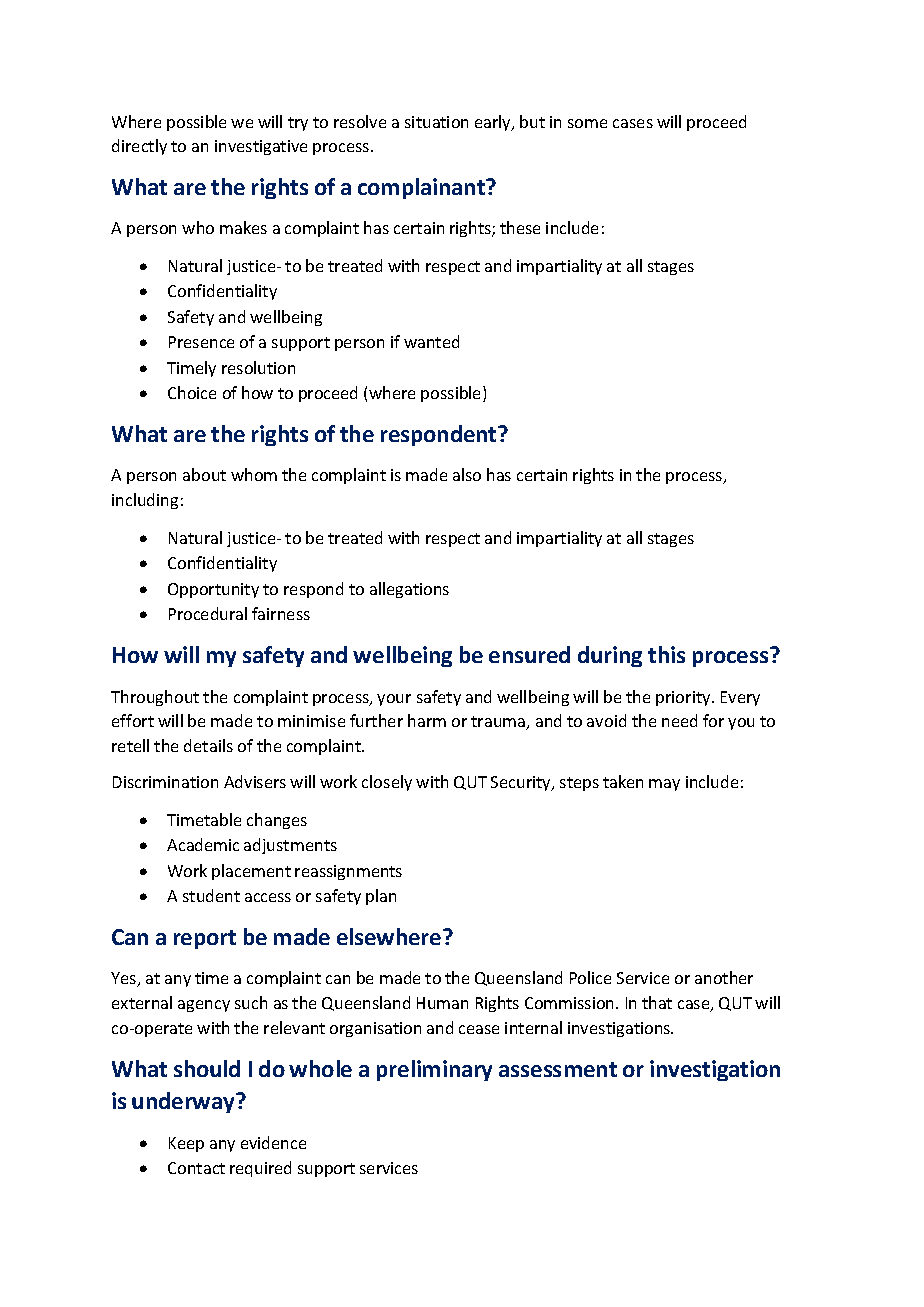  Describe the element at coordinates (139, 147) in the page. I see `directly` at that location.
